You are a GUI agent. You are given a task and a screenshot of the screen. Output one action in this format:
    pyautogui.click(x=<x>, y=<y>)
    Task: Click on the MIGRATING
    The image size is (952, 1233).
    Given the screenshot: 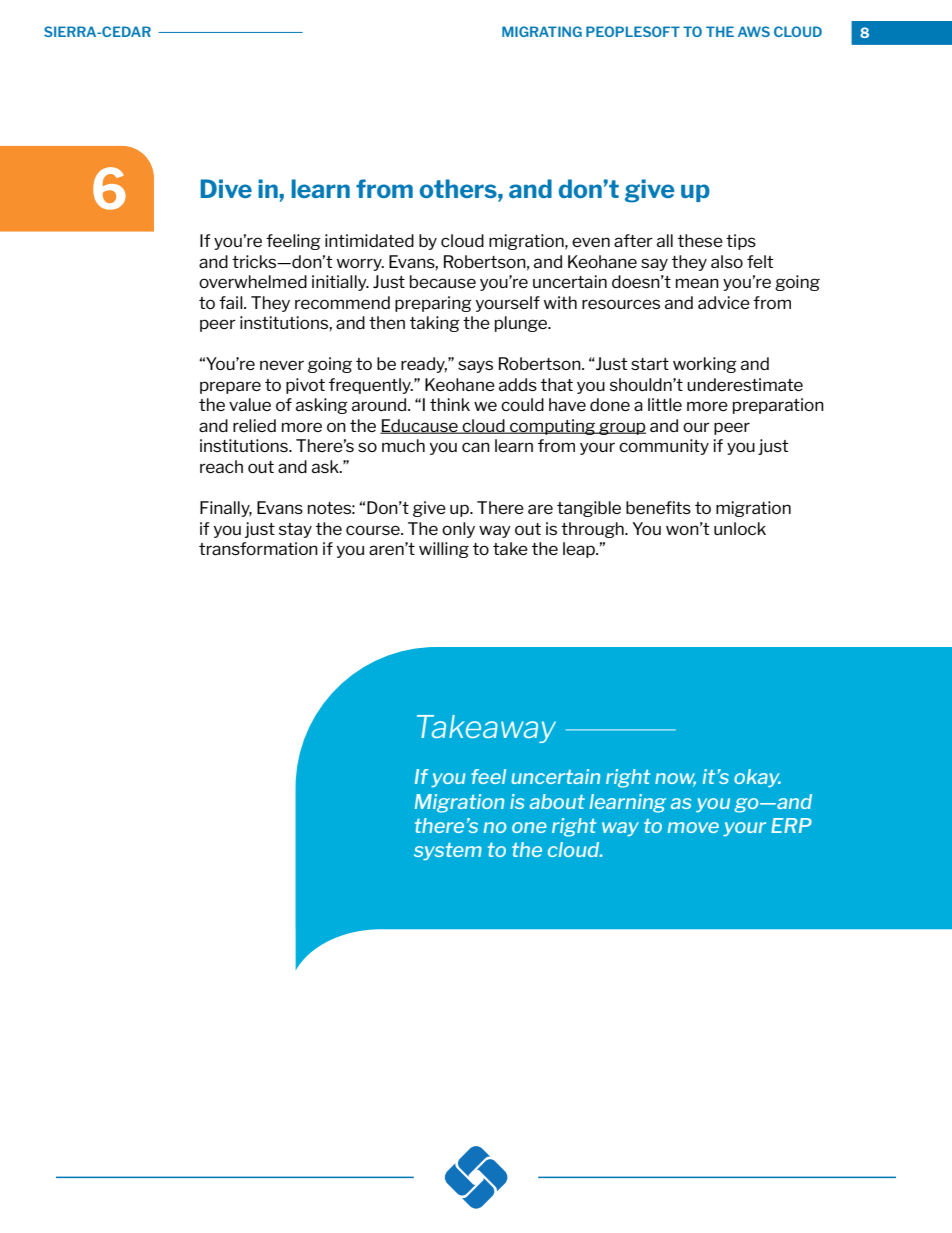 What is the action you would take?
    pyautogui.click(x=542, y=31)
